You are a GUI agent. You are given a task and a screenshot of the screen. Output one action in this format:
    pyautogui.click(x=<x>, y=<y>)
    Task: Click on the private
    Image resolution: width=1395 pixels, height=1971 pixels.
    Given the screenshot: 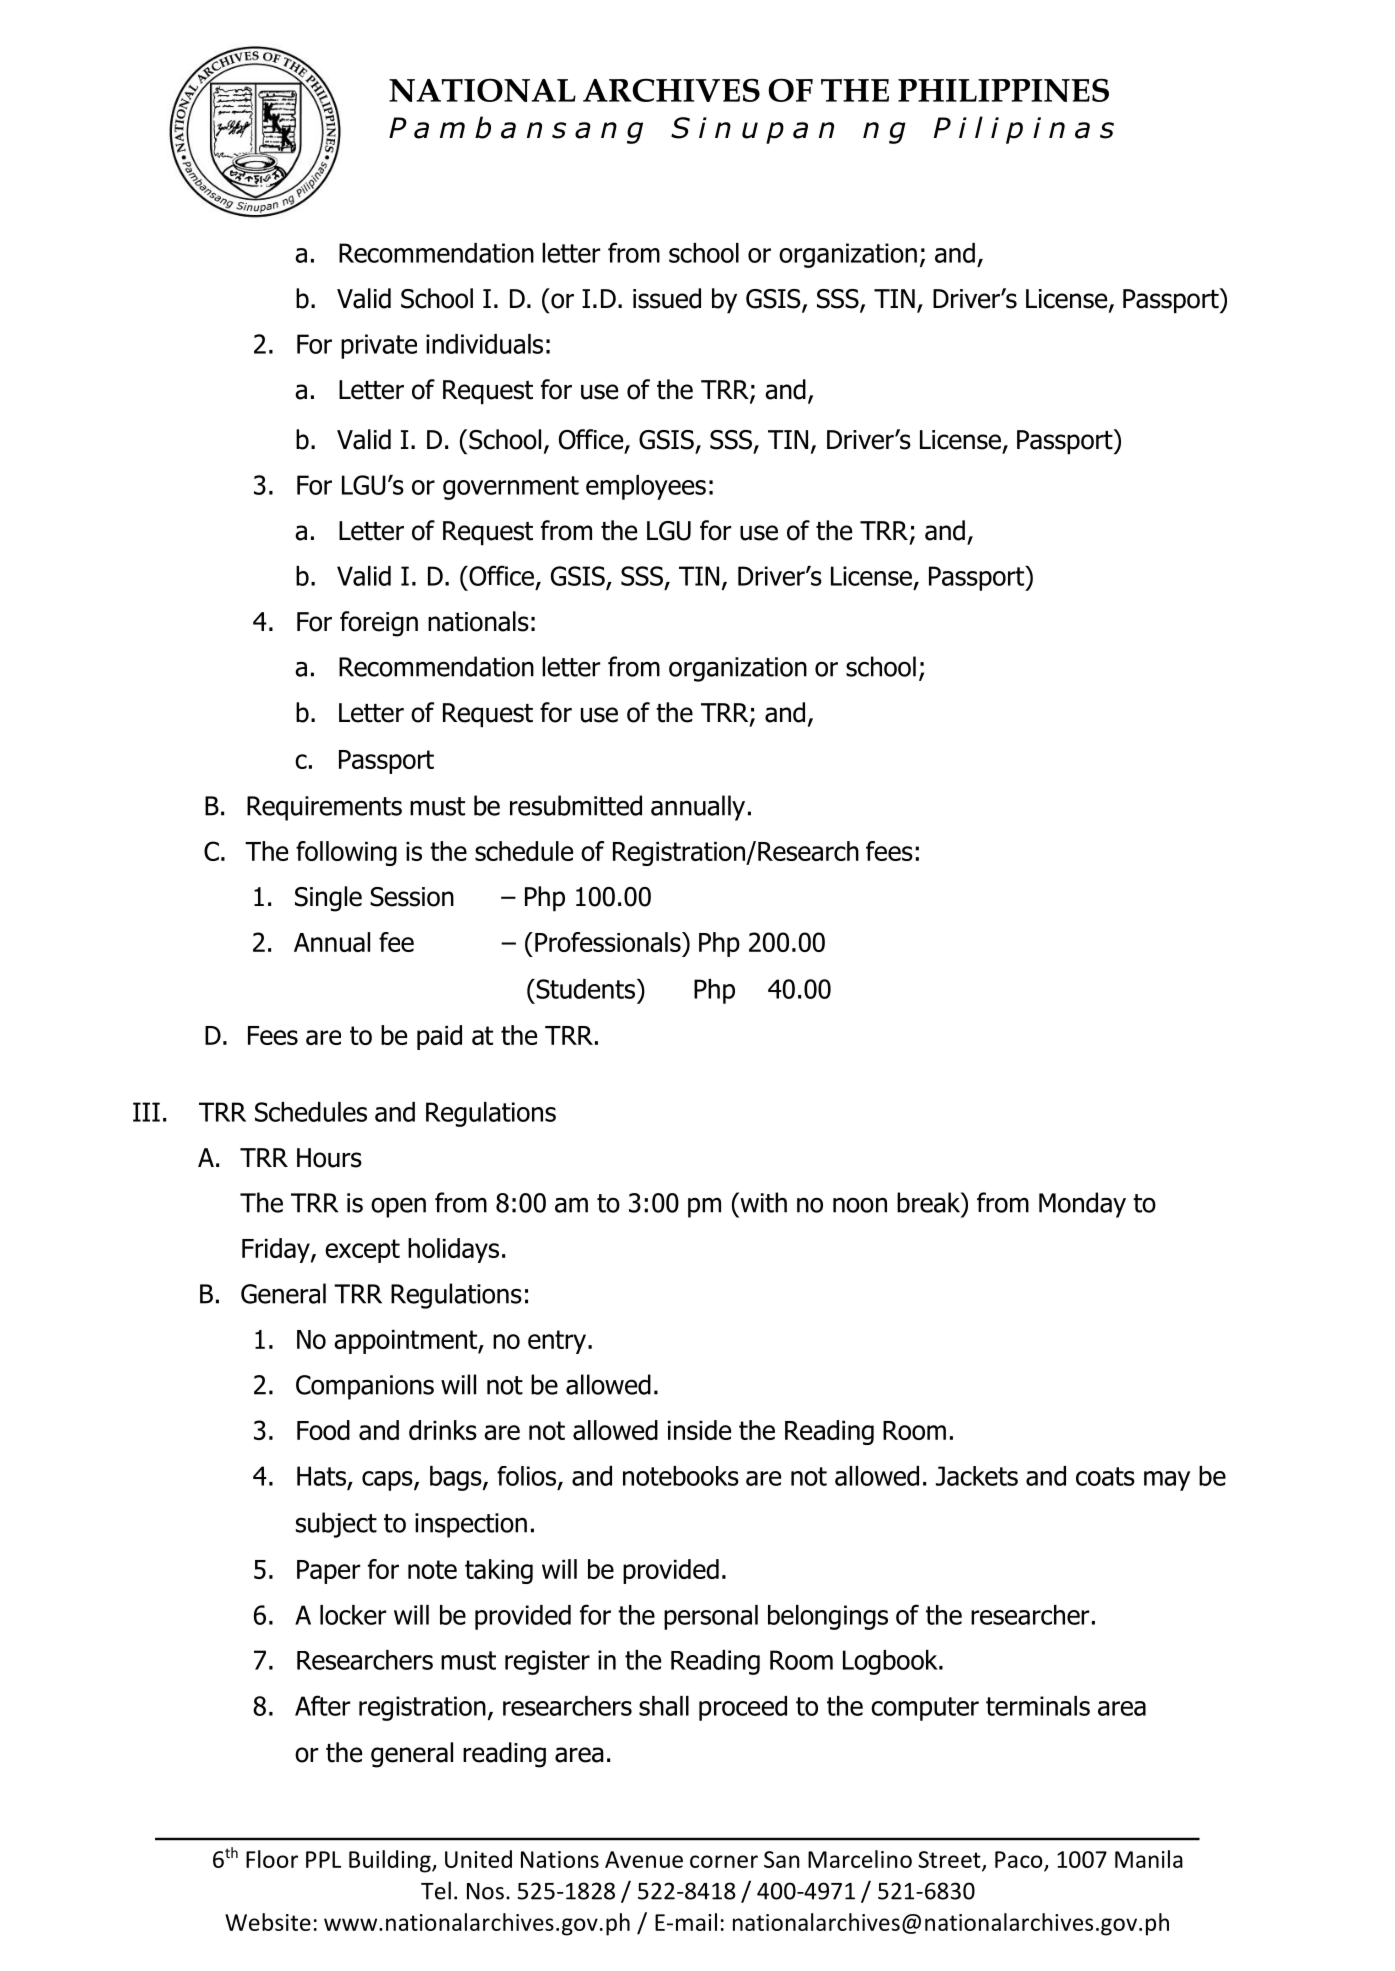 What is the action you would take?
    pyautogui.click(x=379, y=346)
